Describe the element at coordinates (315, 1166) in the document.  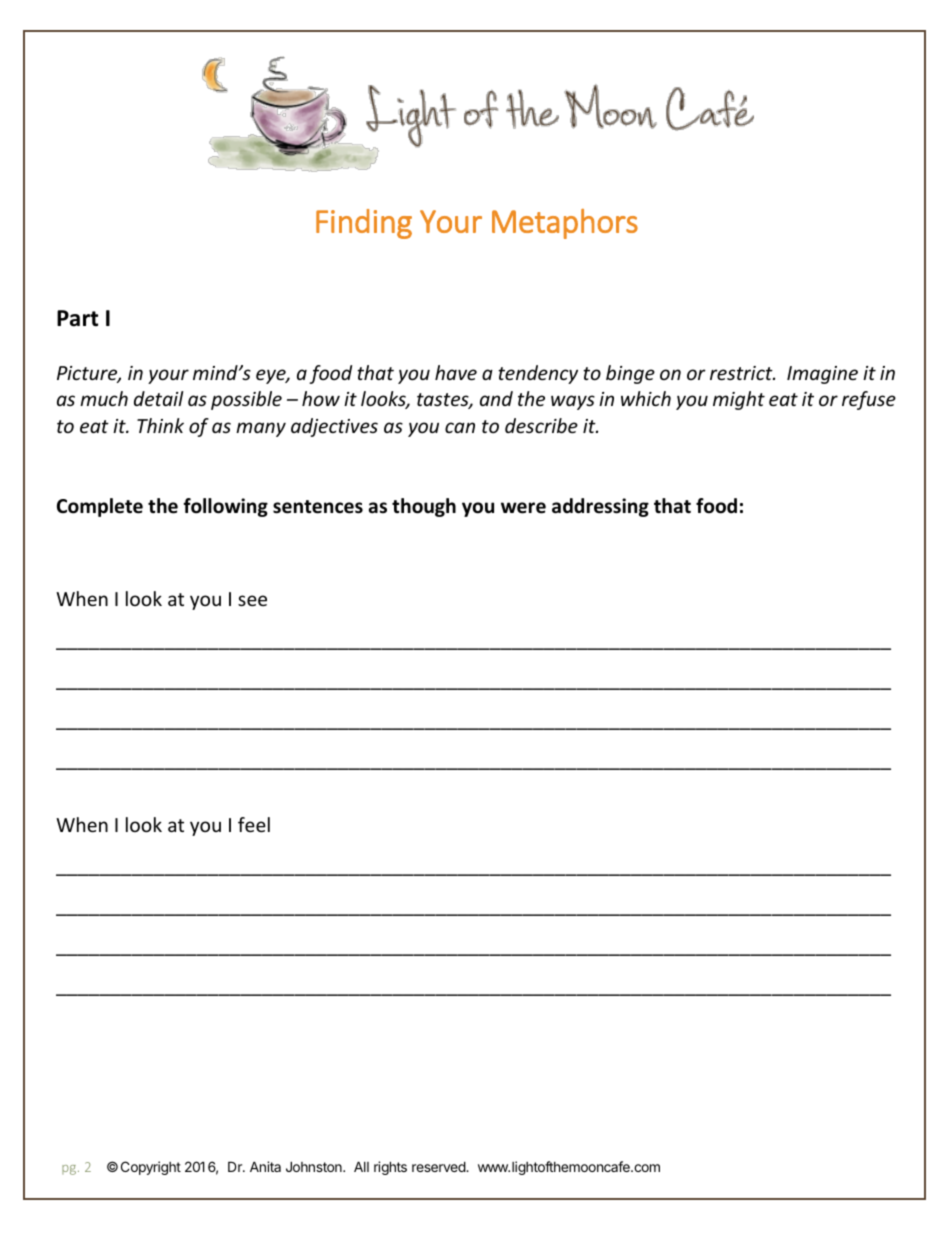
I see `Johnston` at that location.
